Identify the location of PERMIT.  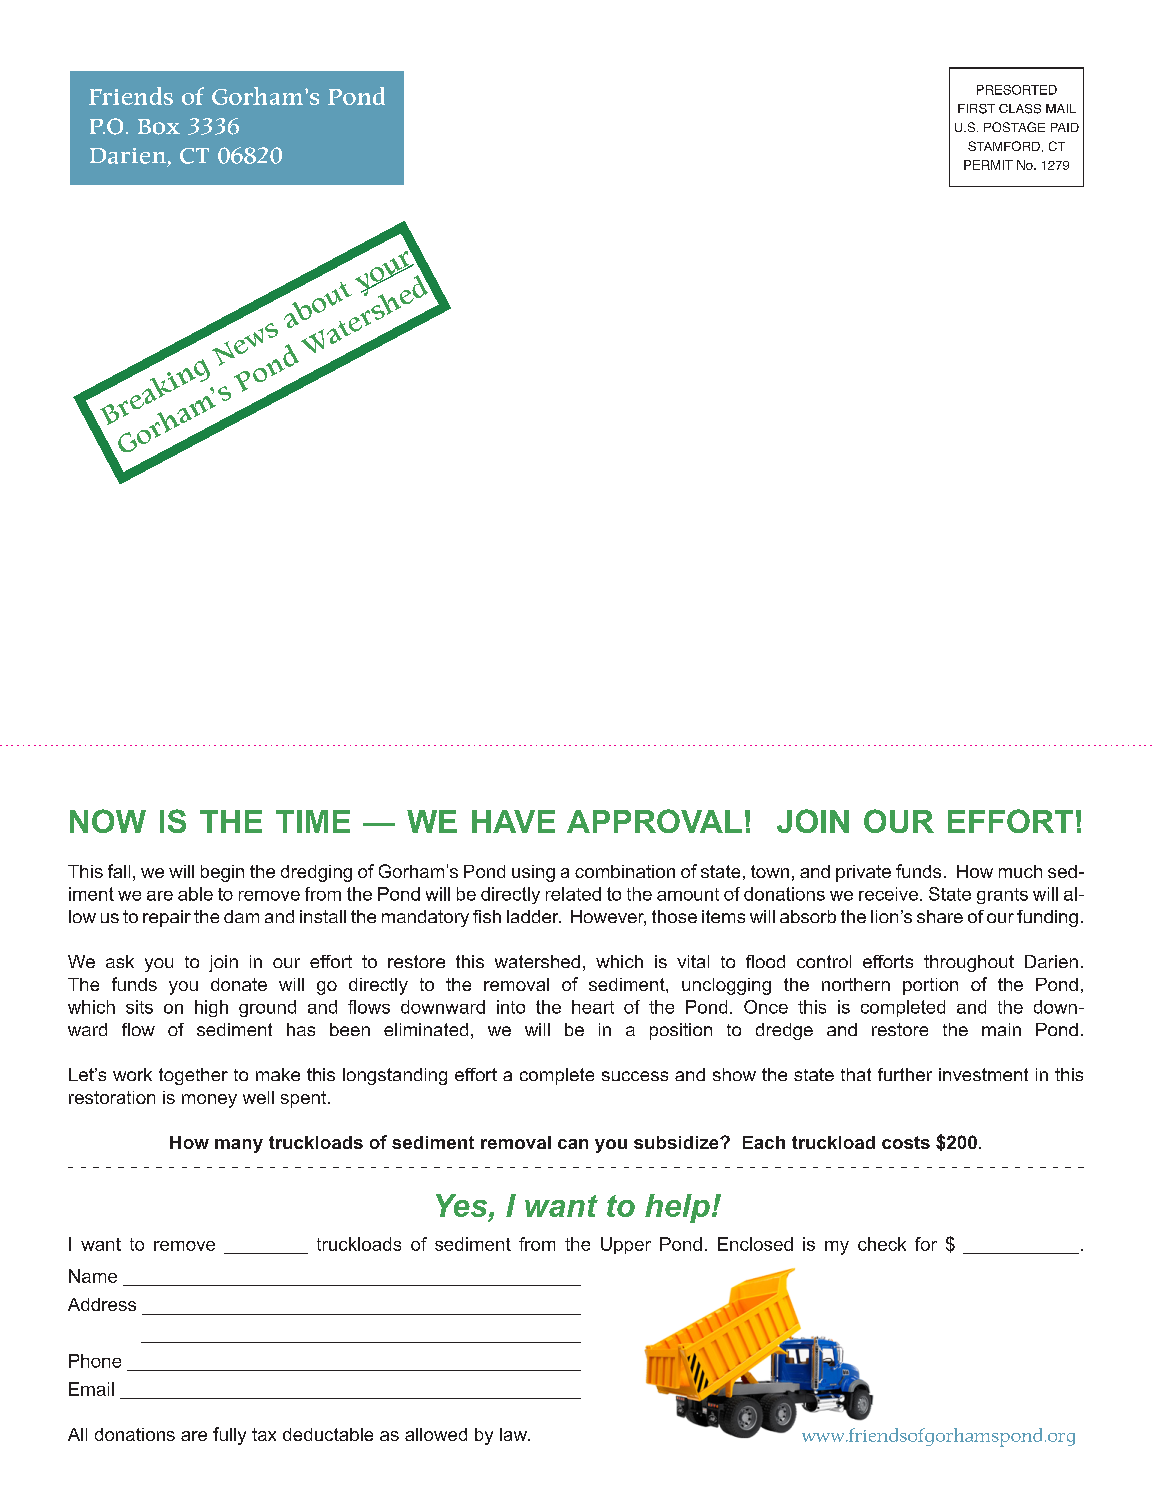
(988, 165).
